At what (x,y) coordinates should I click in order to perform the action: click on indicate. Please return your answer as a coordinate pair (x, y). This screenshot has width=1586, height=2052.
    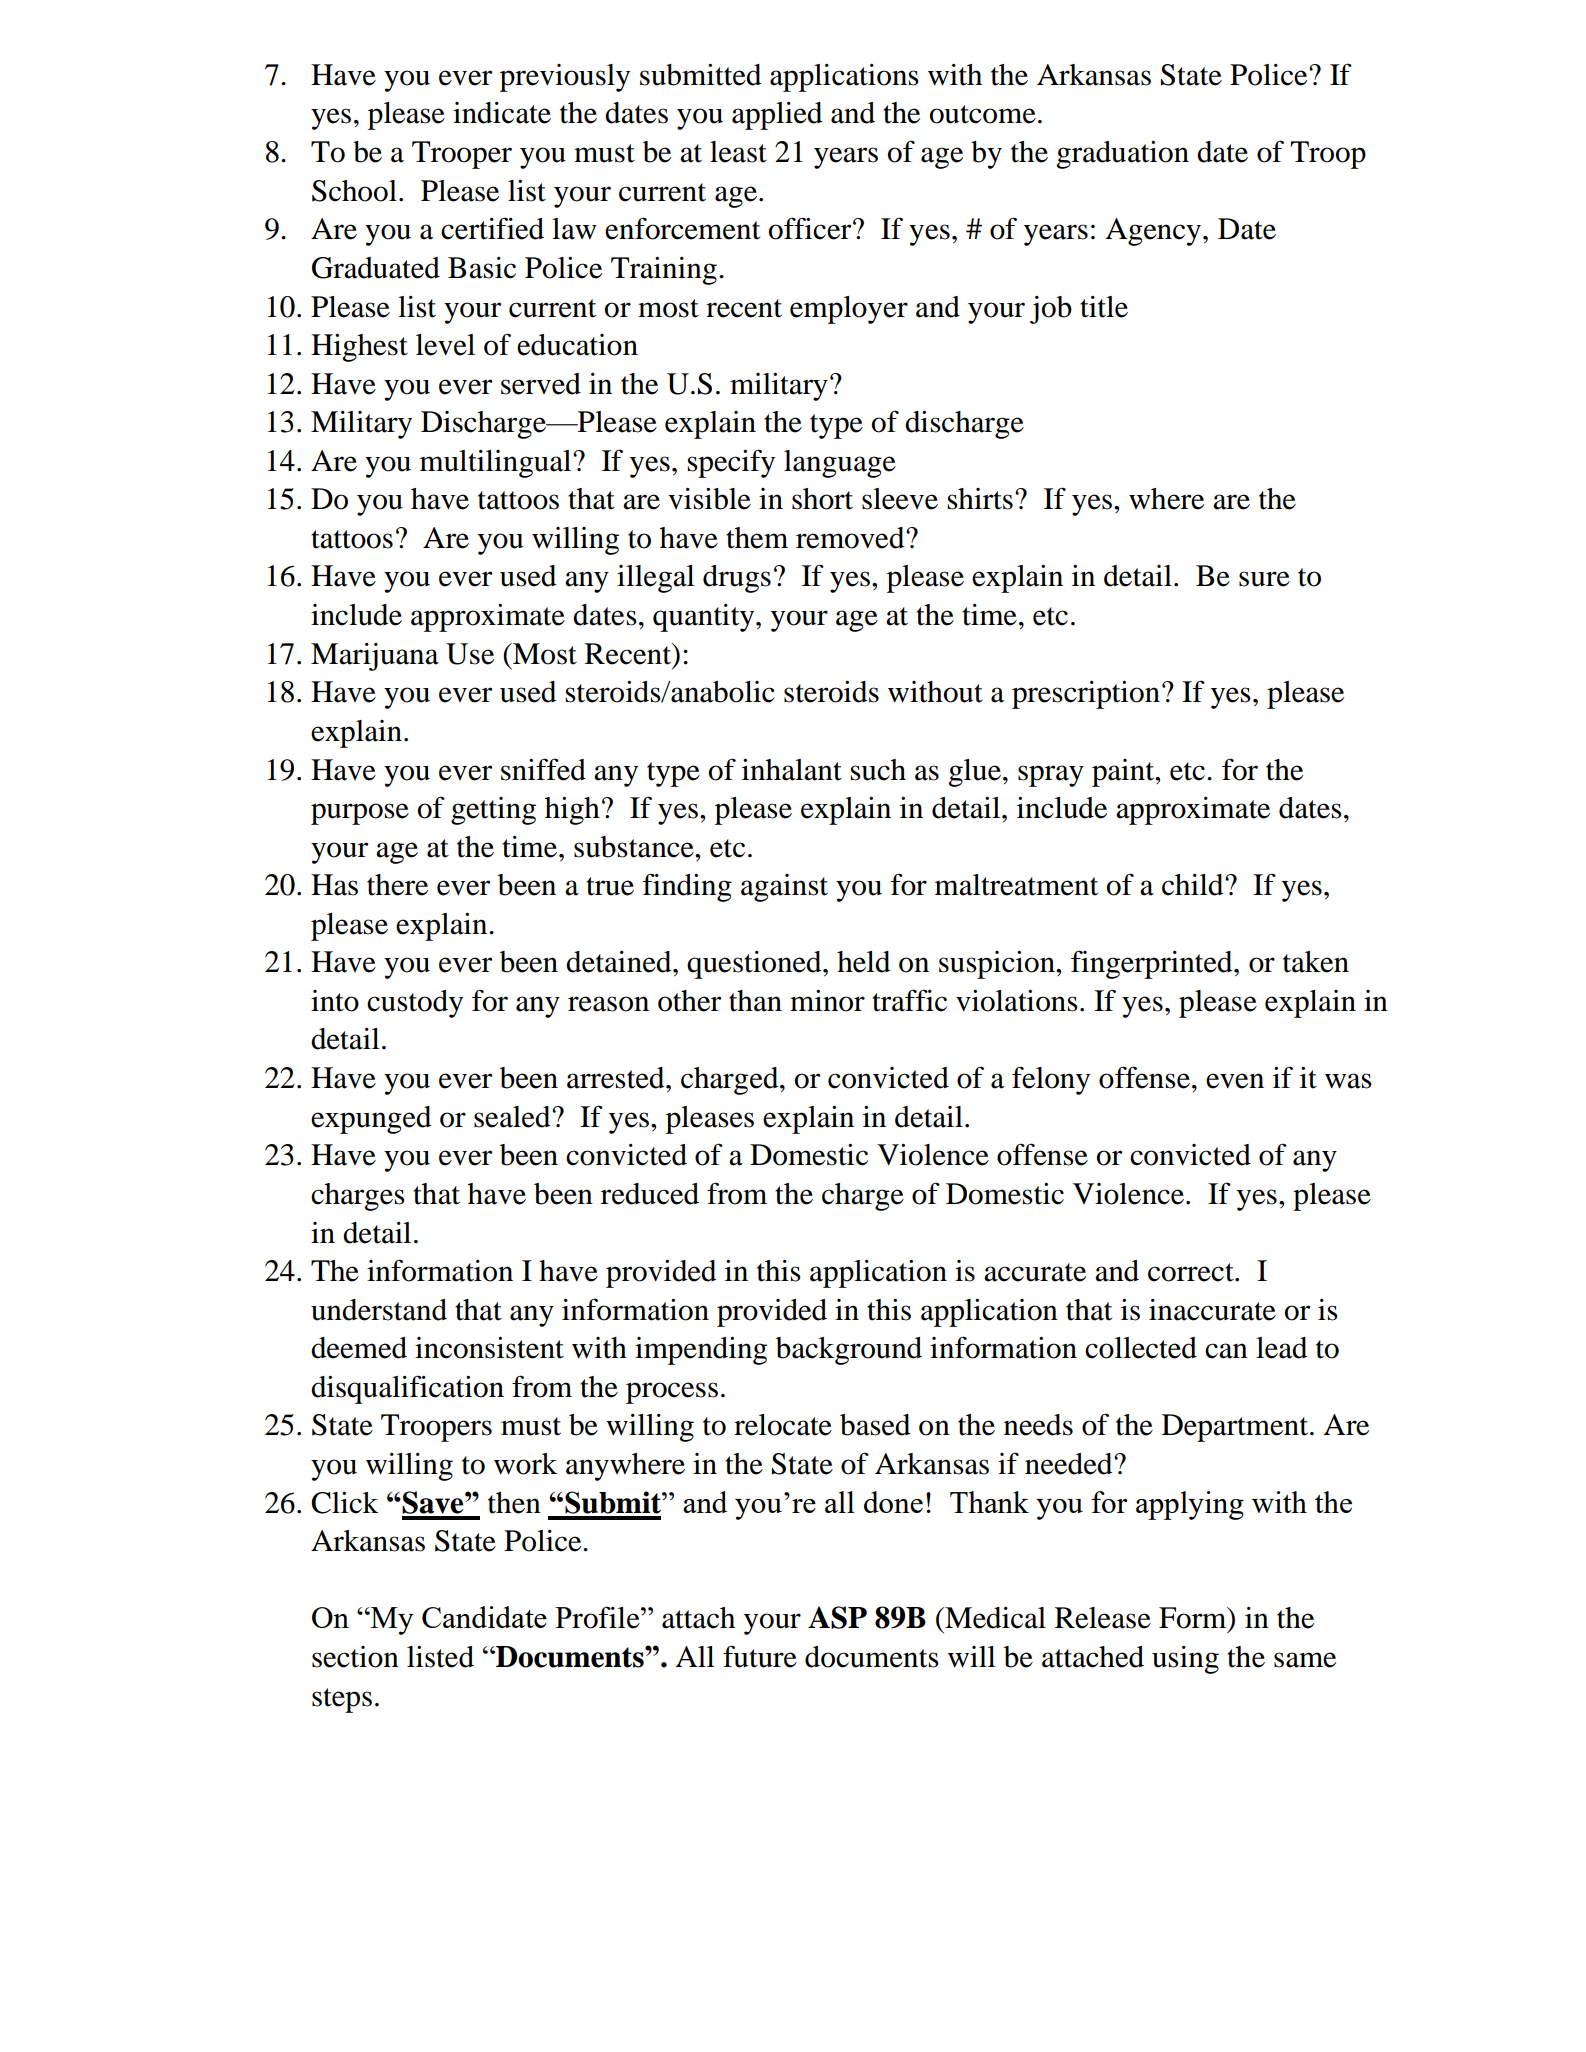
    Looking at the image, I should click on (502, 113).
